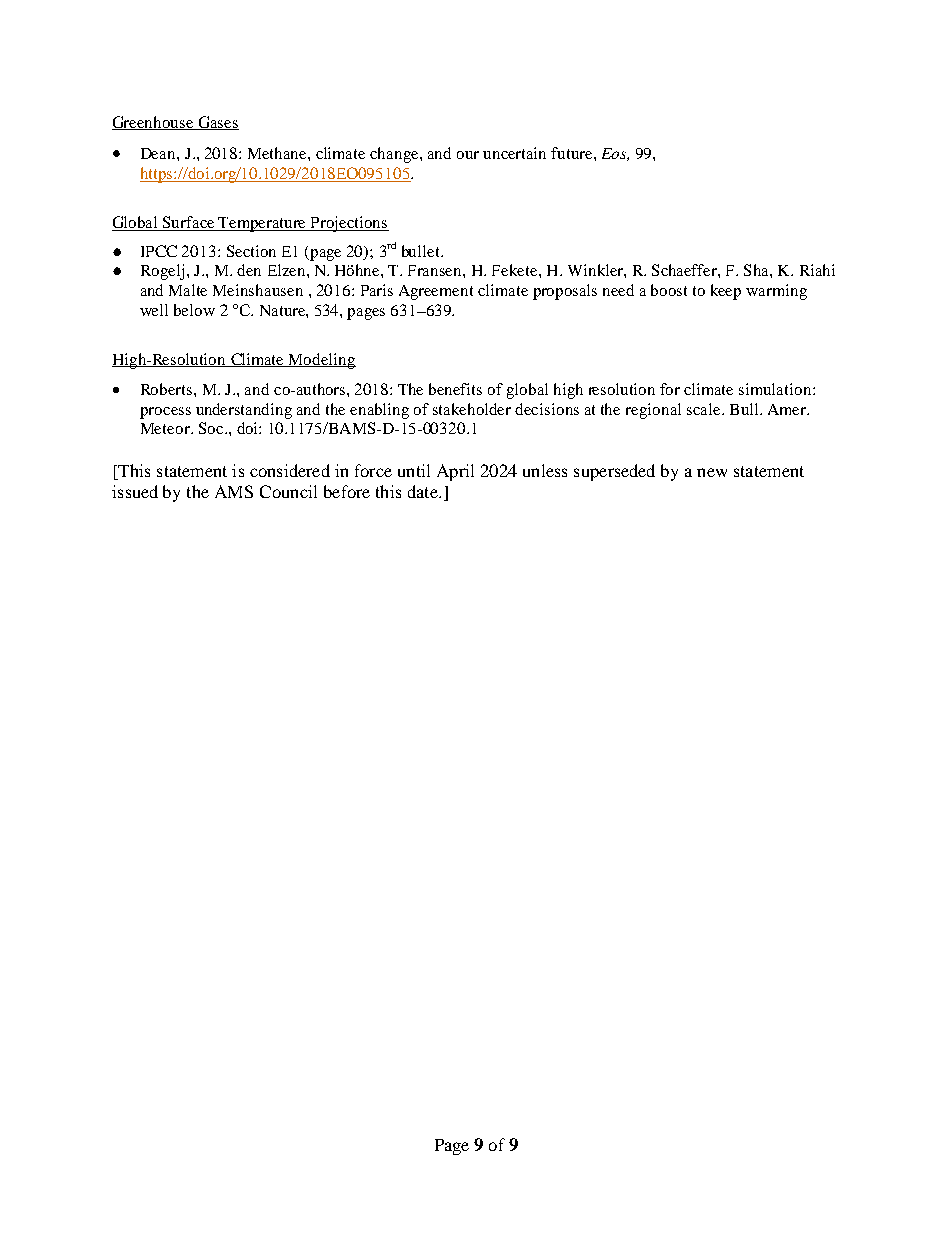 This screenshot has height=1233, width=952. I want to click on Section, so click(251, 251).
